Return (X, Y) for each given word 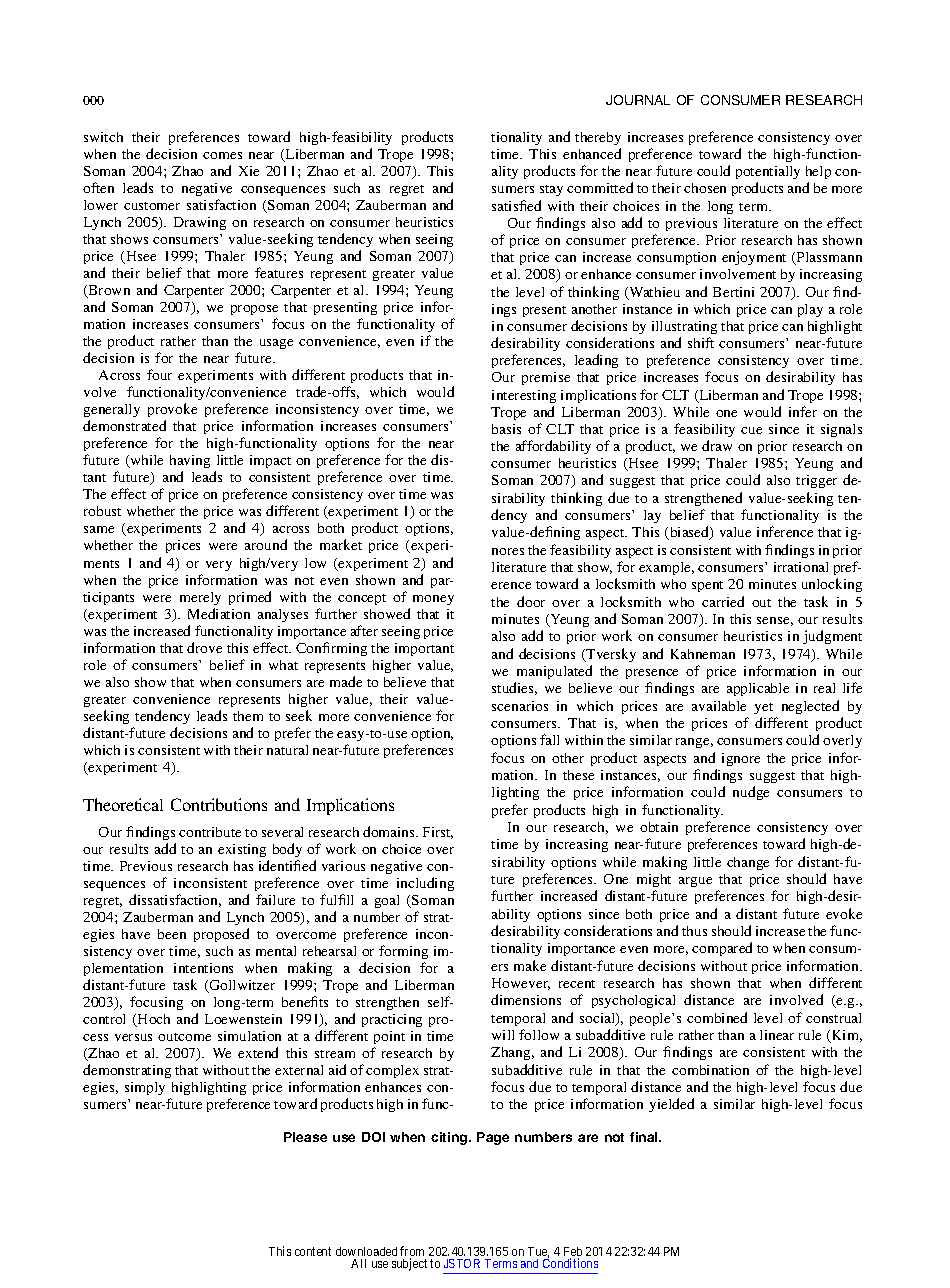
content (313, 1251)
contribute (210, 832)
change (748, 863)
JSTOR (462, 1263)
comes (222, 155)
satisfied (516, 205)
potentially (768, 174)
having (190, 463)
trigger (816, 481)
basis (506, 429)
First (438, 833)
